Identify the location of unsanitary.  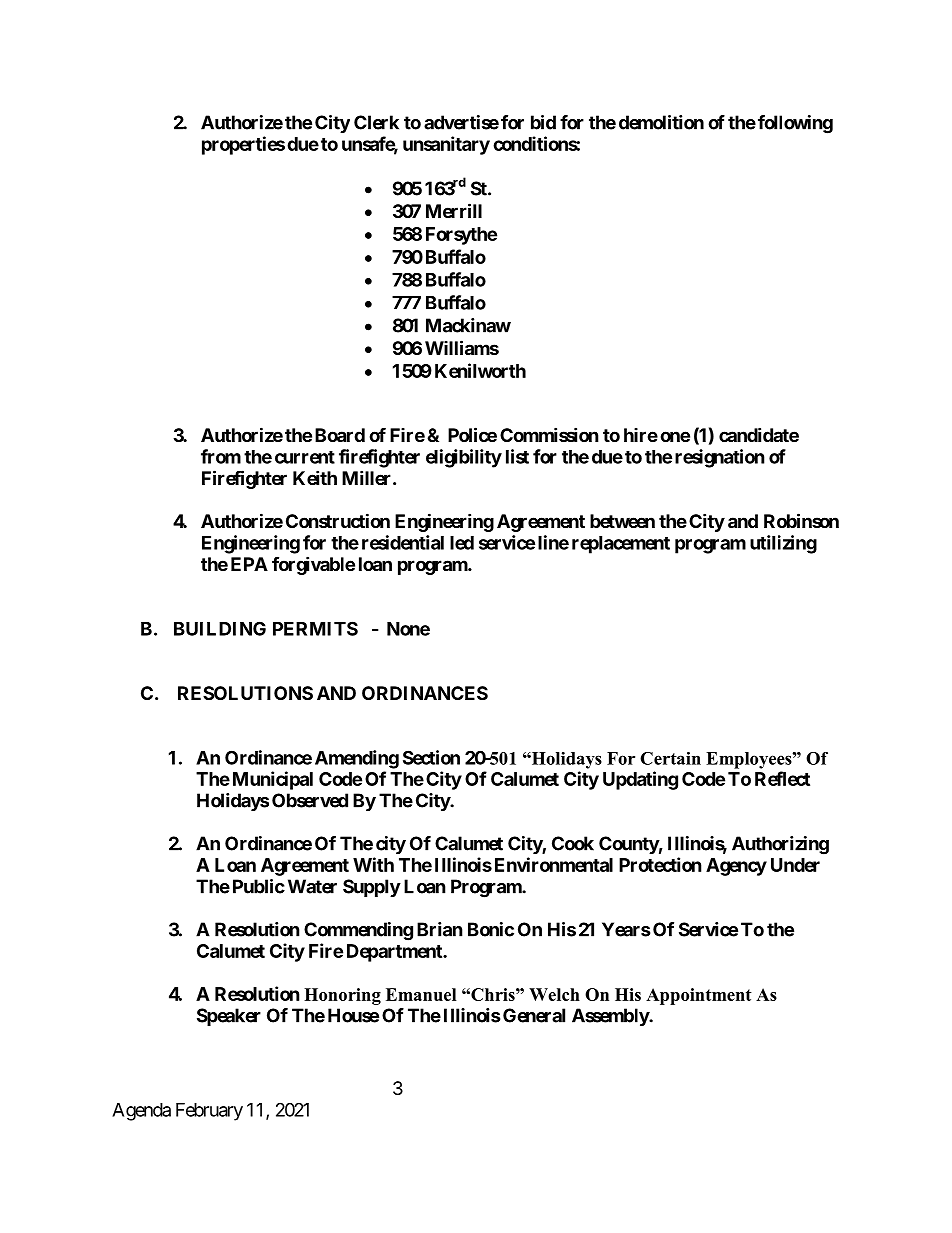
(446, 145).
